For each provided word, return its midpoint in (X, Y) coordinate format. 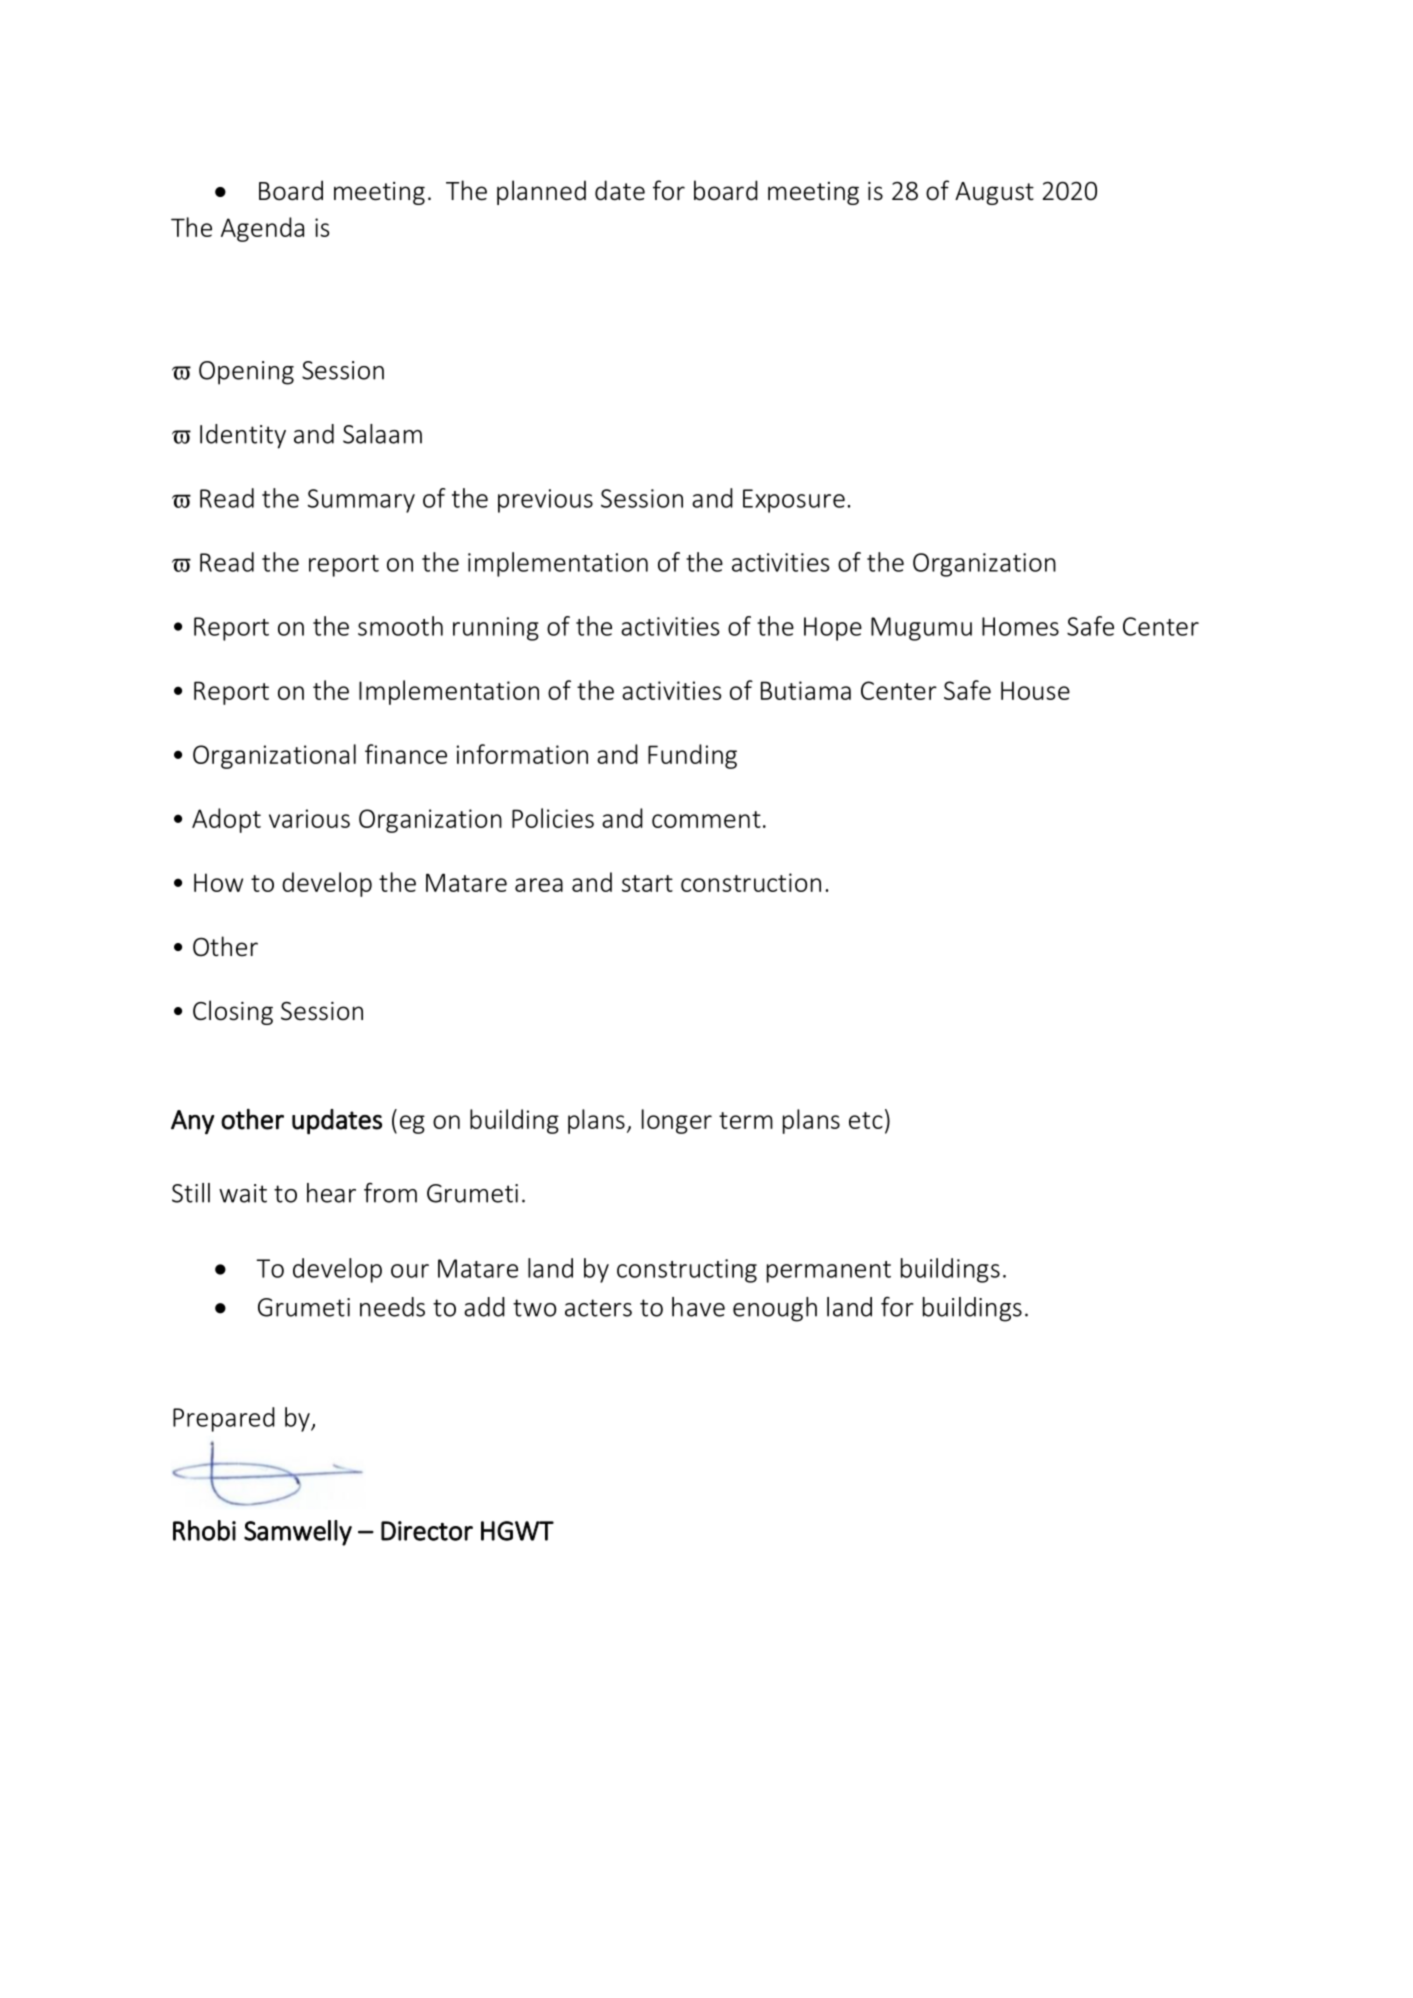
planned (541, 192)
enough (775, 1309)
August (994, 193)
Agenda (262, 229)
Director (427, 1531)
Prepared (224, 1419)
